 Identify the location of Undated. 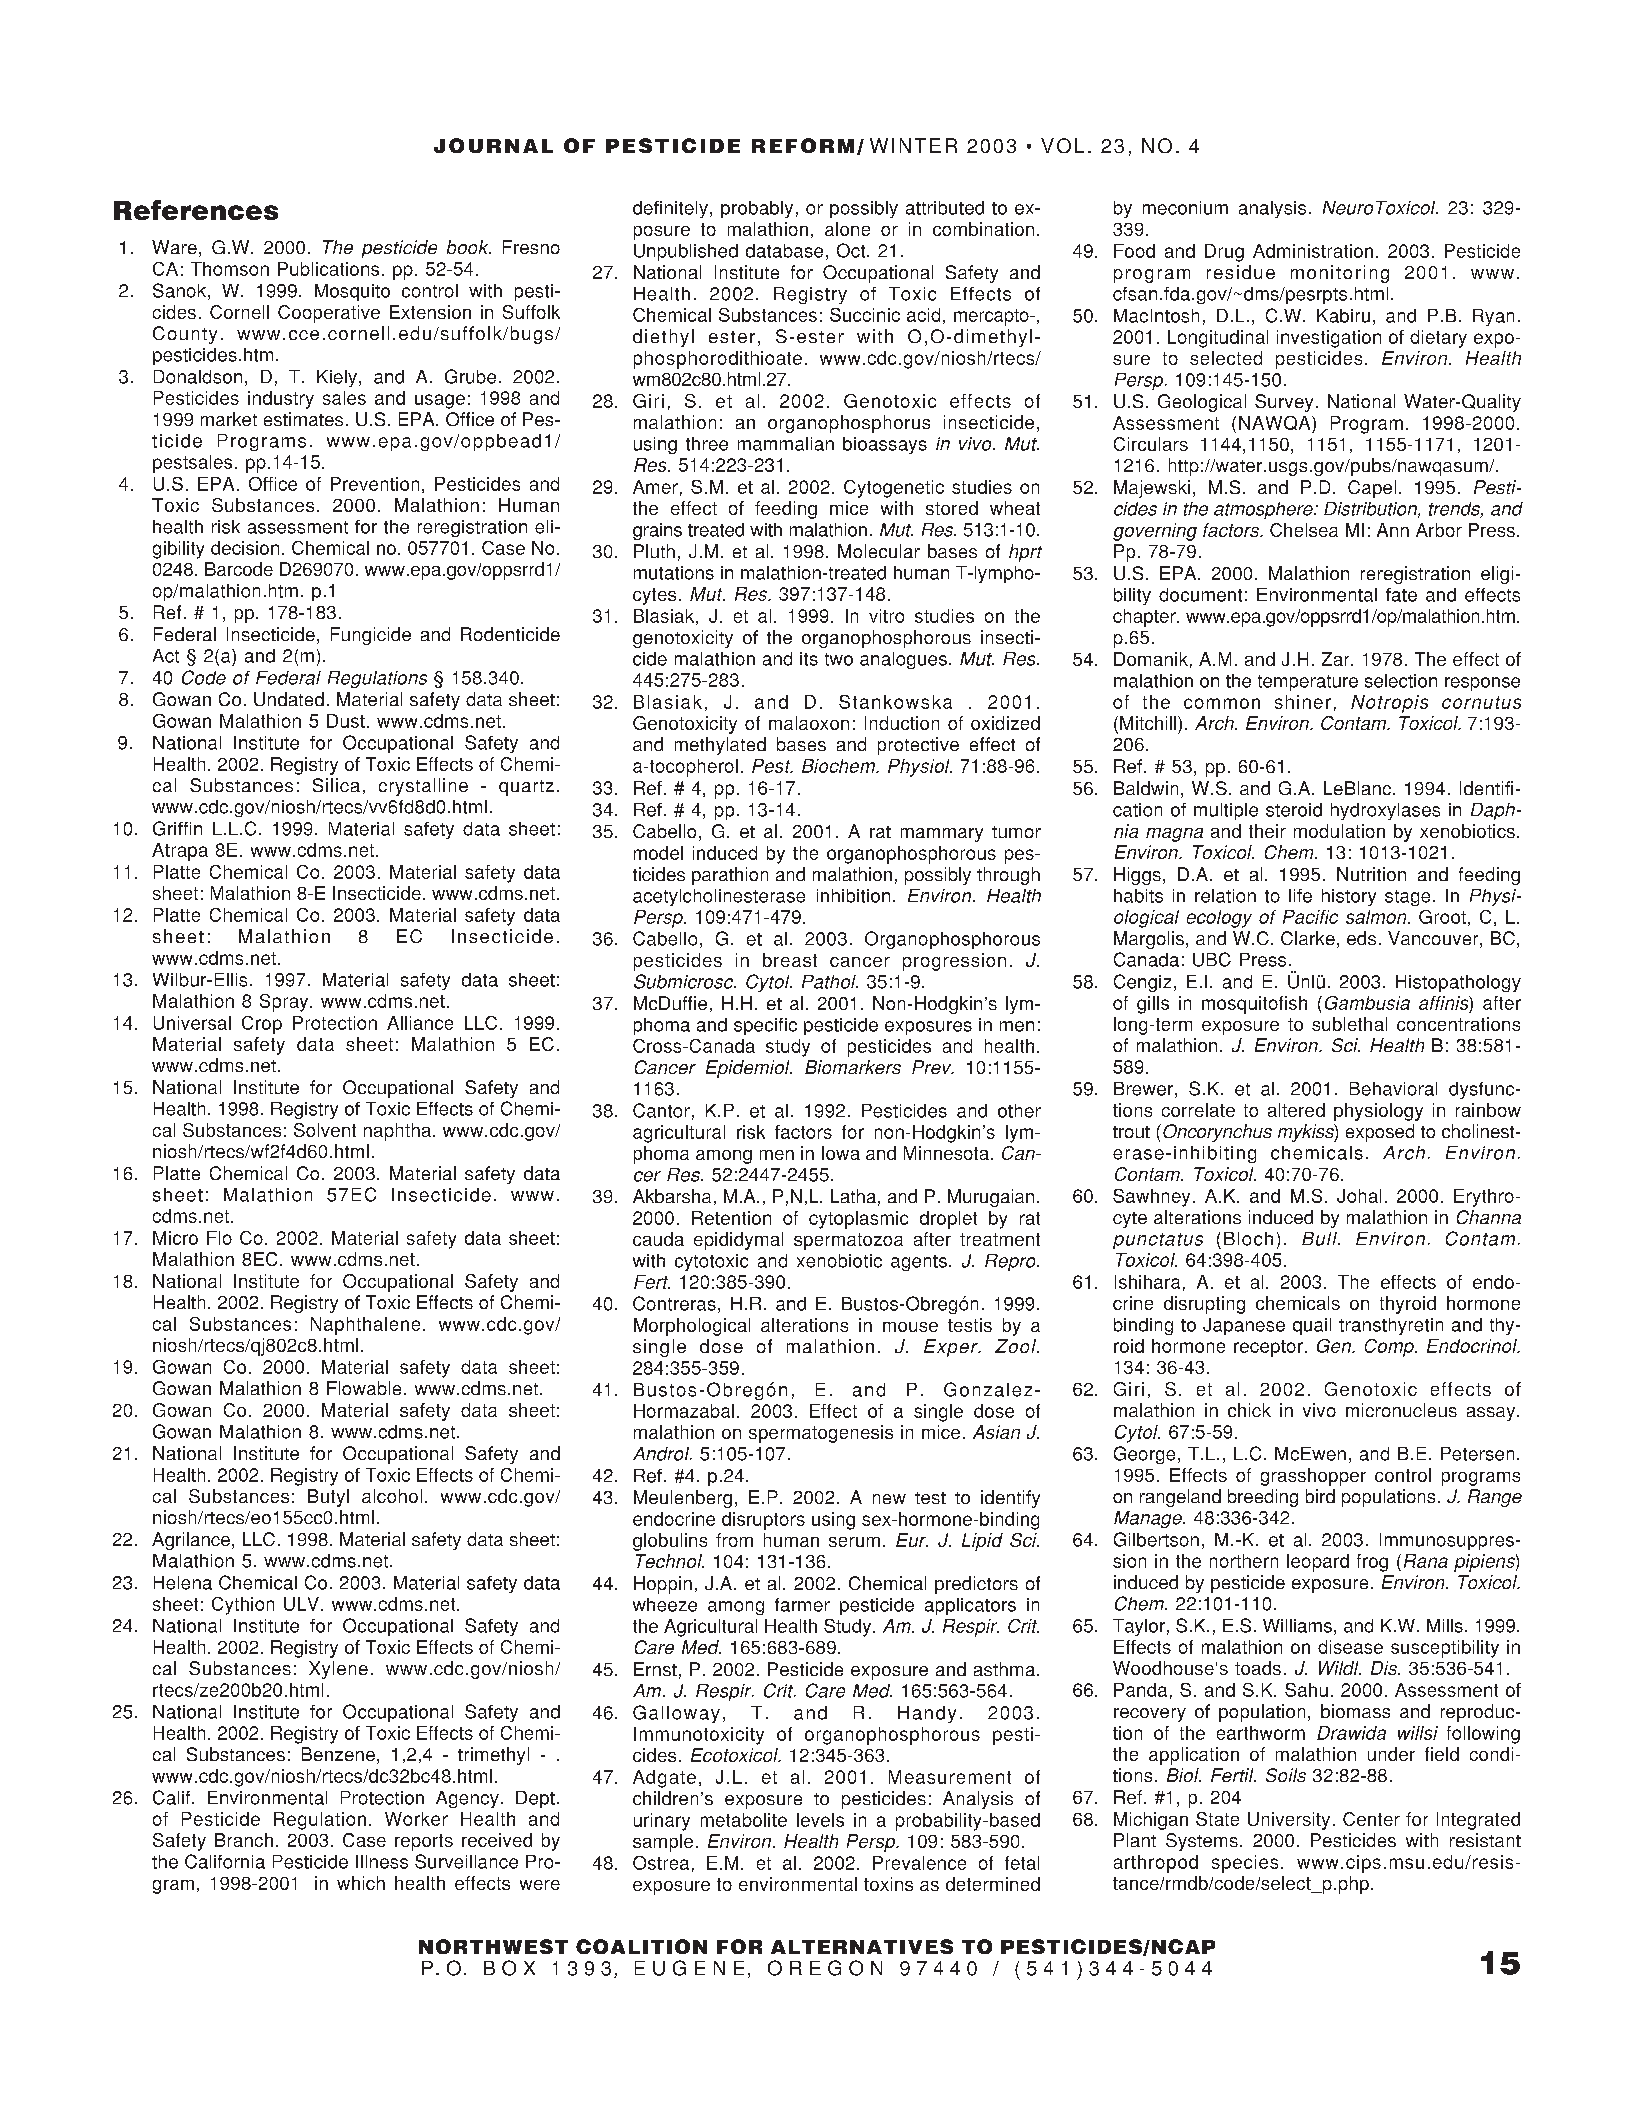
(289, 699).
